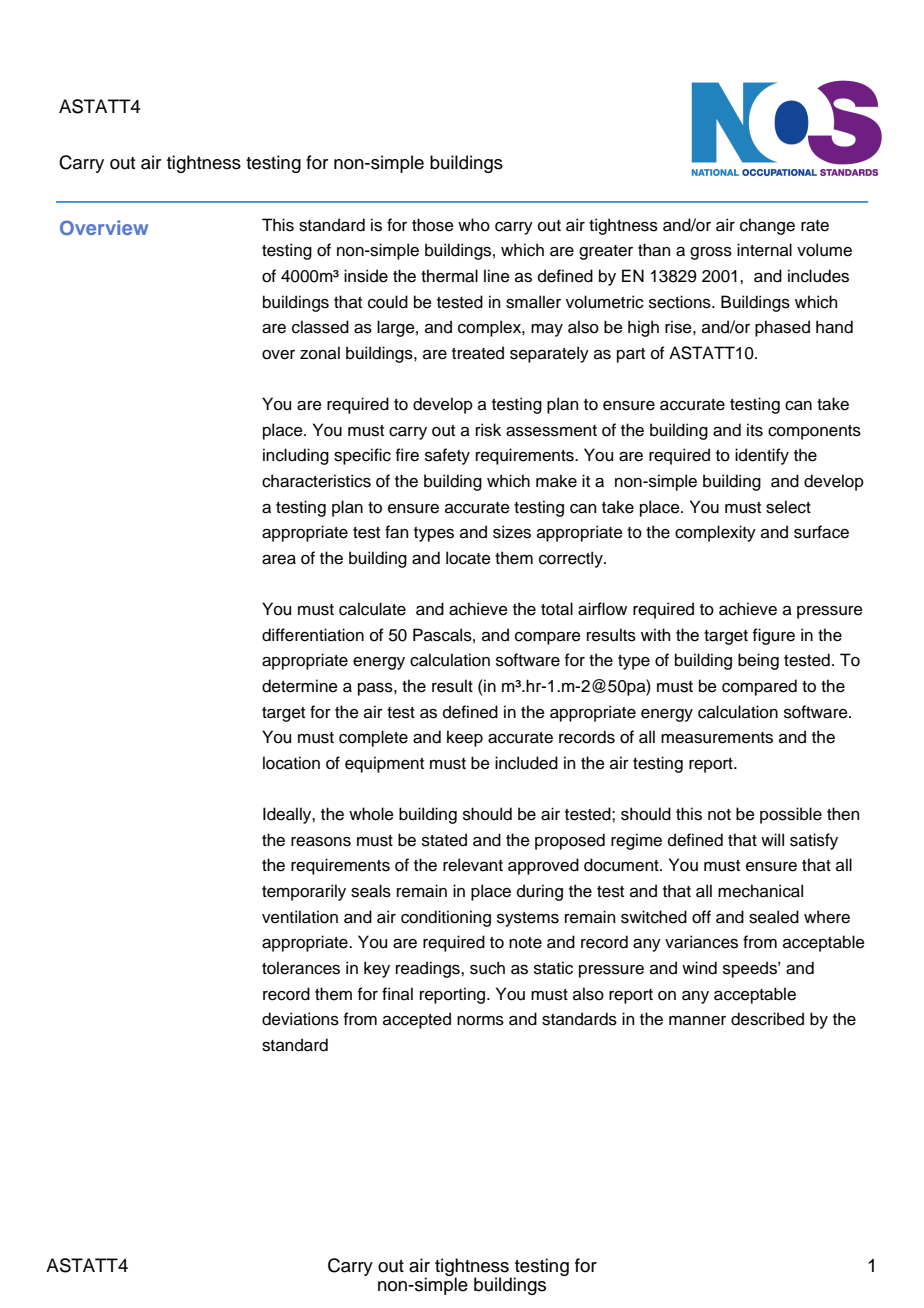 This screenshot has height=1308, width=924. I want to click on its, so click(755, 430).
